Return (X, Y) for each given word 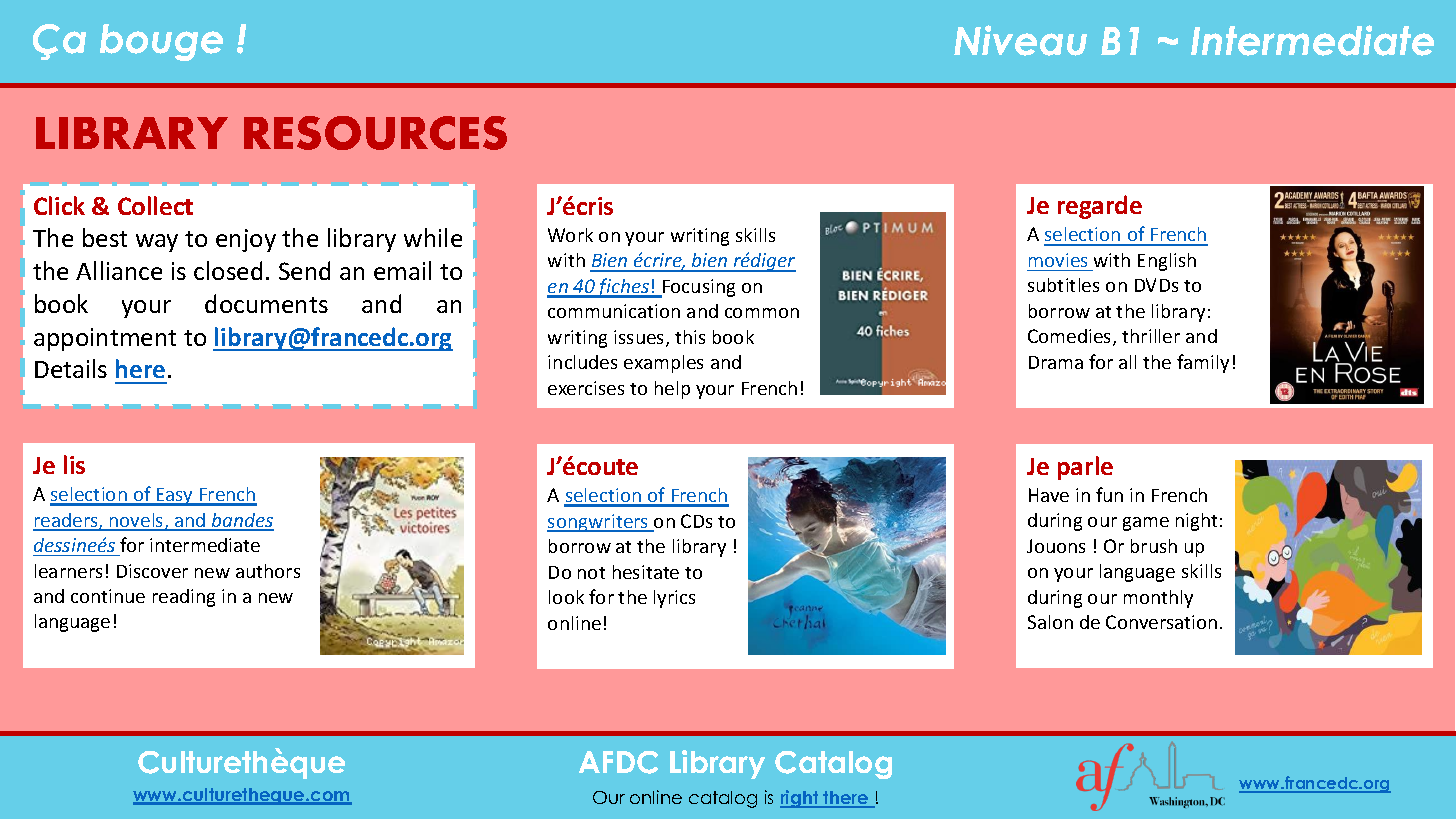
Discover (152, 571)
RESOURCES (375, 133)
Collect (155, 205)
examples (663, 364)
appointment (105, 339)
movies (1058, 260)
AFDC (618, 762)
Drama (1056, 362)
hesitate (646, 572)
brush (1154, 546)
